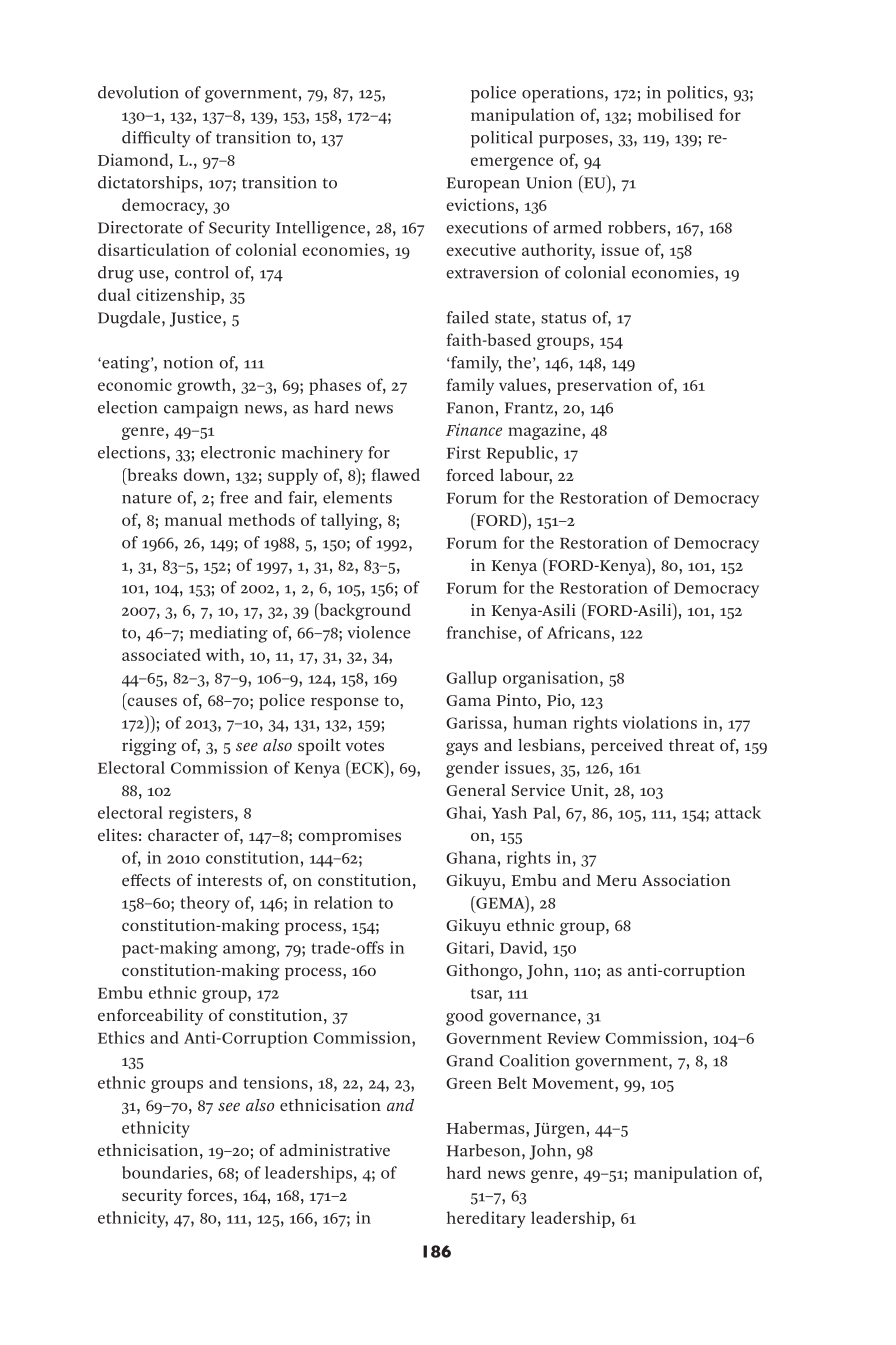  I want to click on associated, so click(161, 654).
